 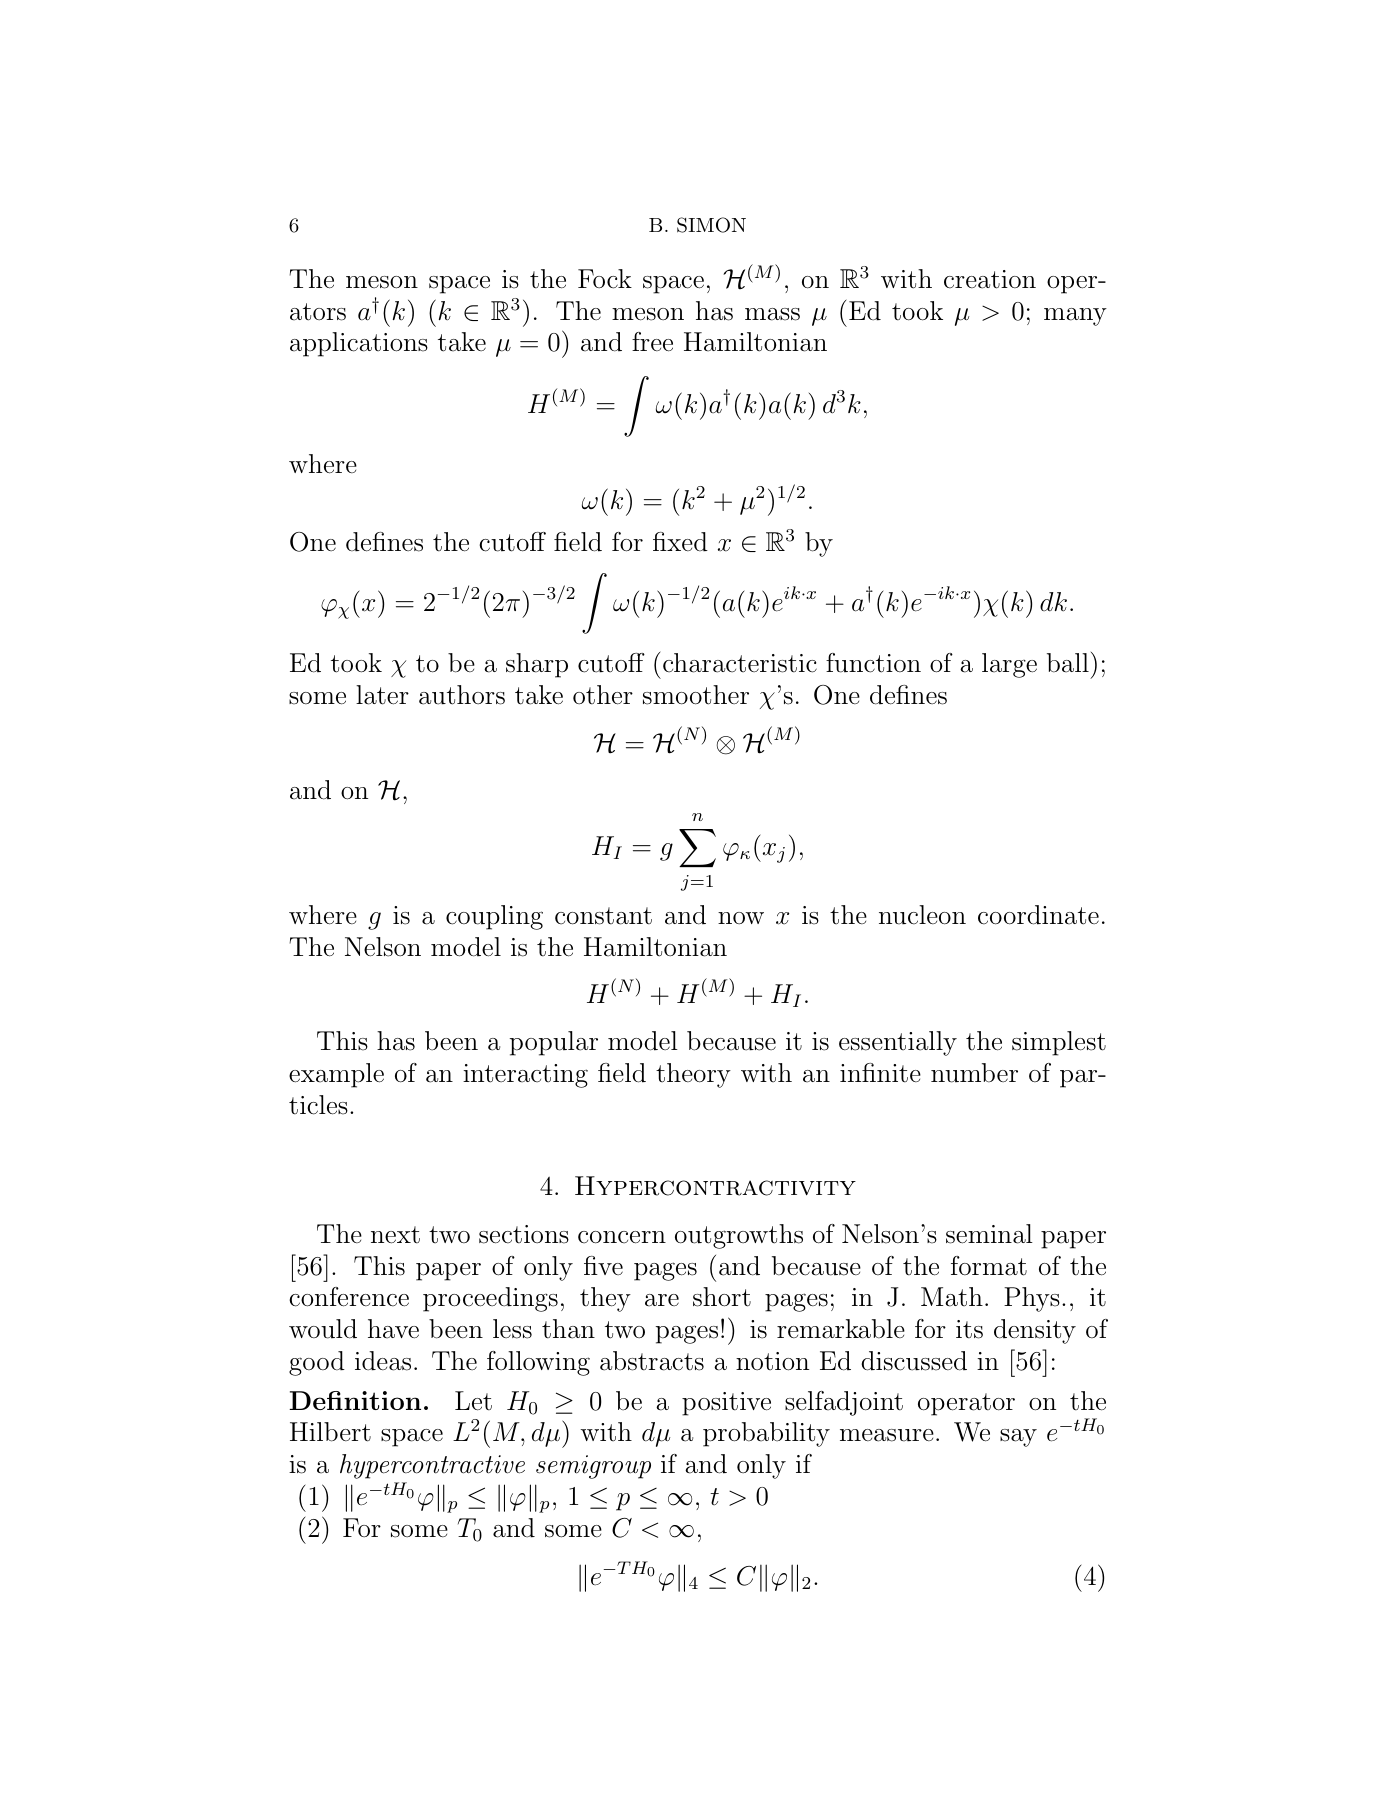 I want to click on applications, so click(x=359, y=344).
